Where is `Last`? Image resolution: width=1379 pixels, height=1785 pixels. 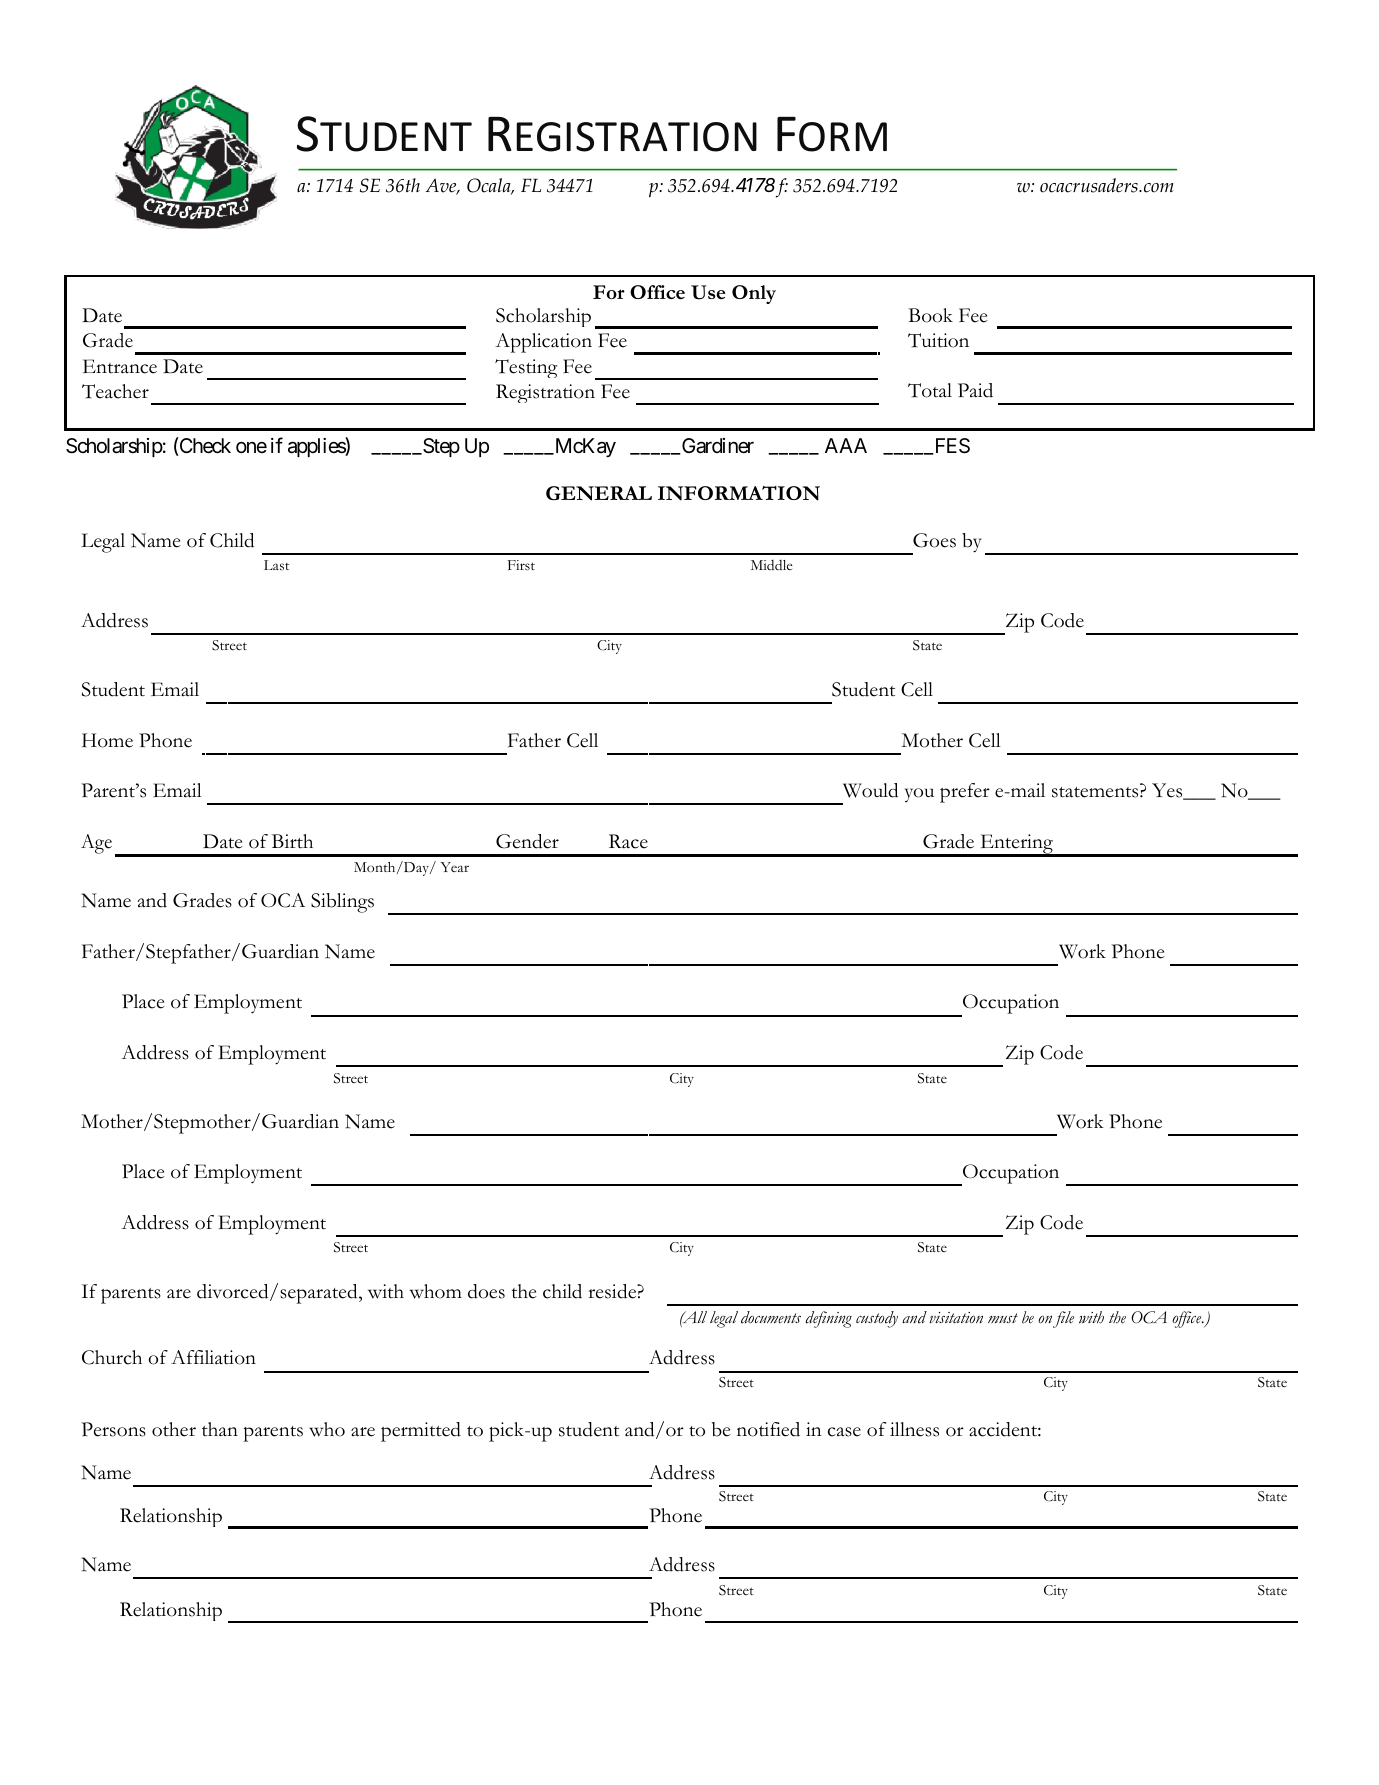
Last is located at coordinates (276, 565).
